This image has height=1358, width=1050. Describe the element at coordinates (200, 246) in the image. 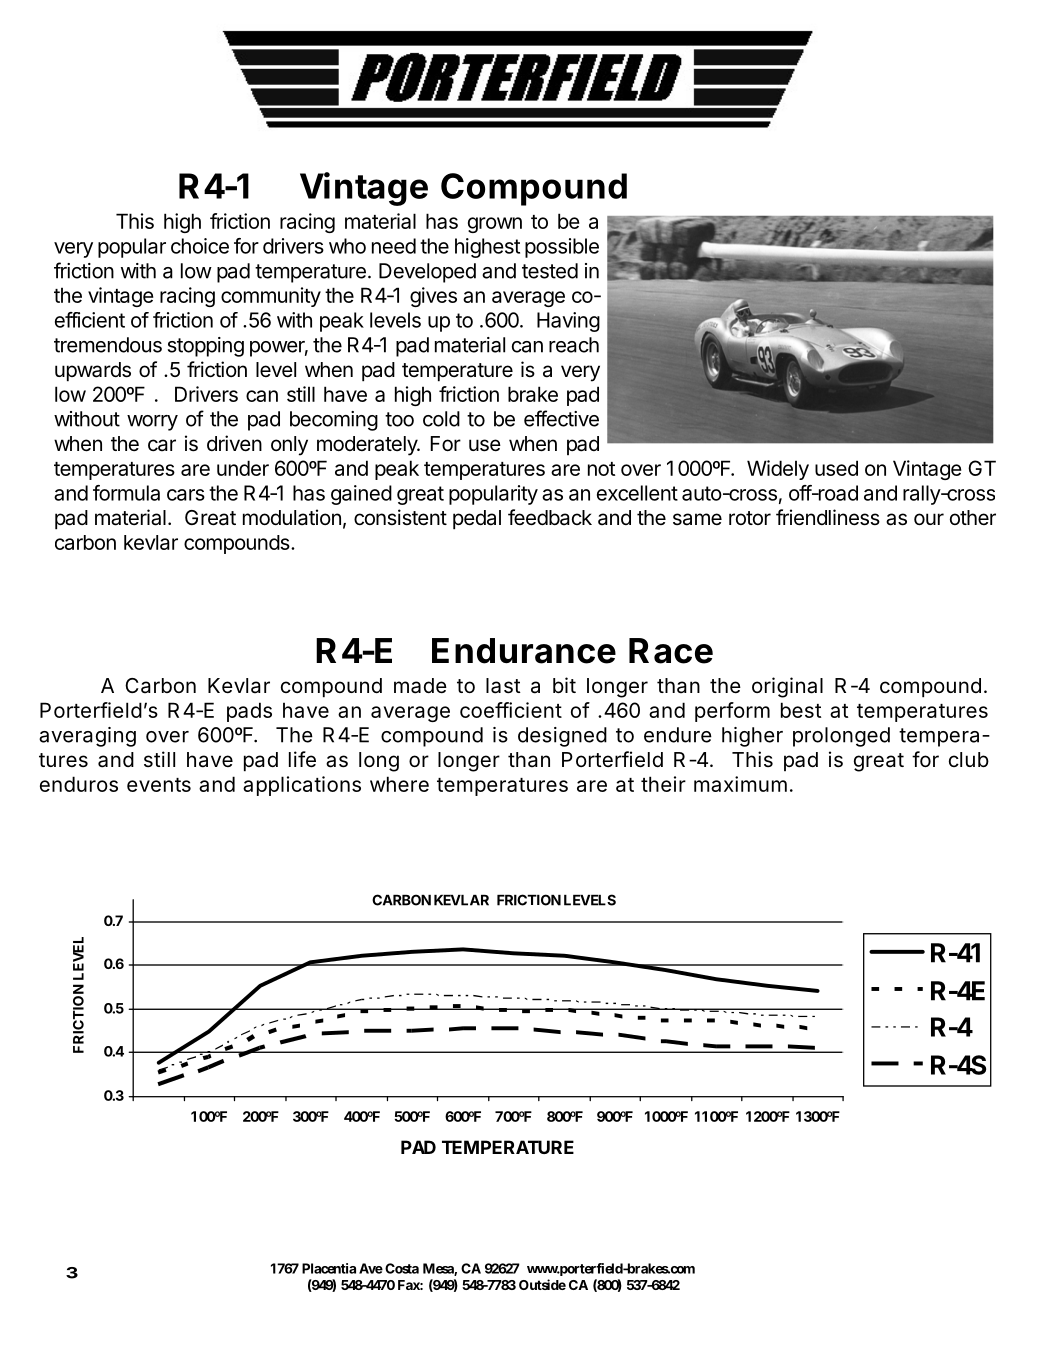

I see `choice` at that location.
